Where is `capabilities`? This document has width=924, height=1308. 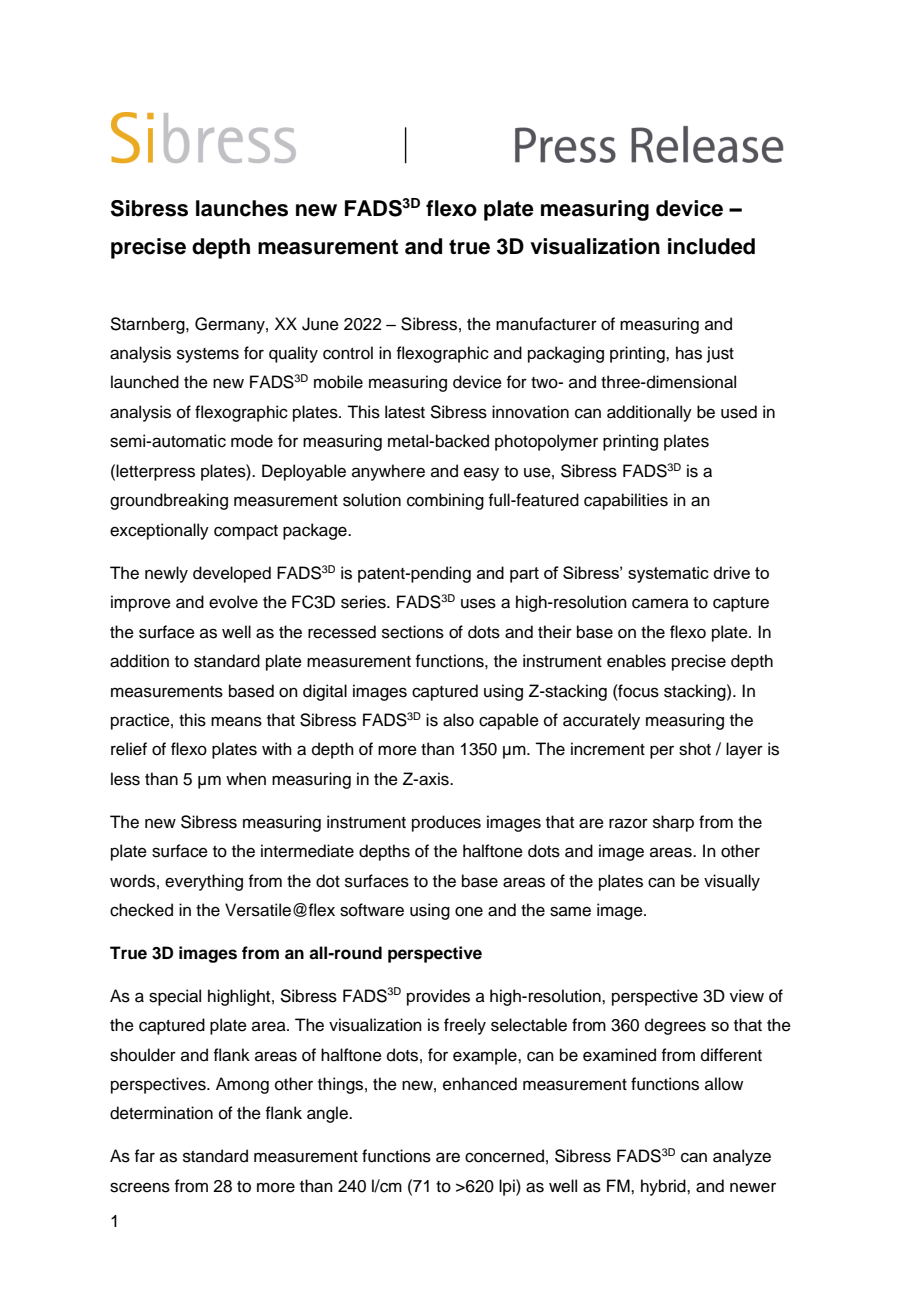
capabilities is located at coordinates (626, 501).
